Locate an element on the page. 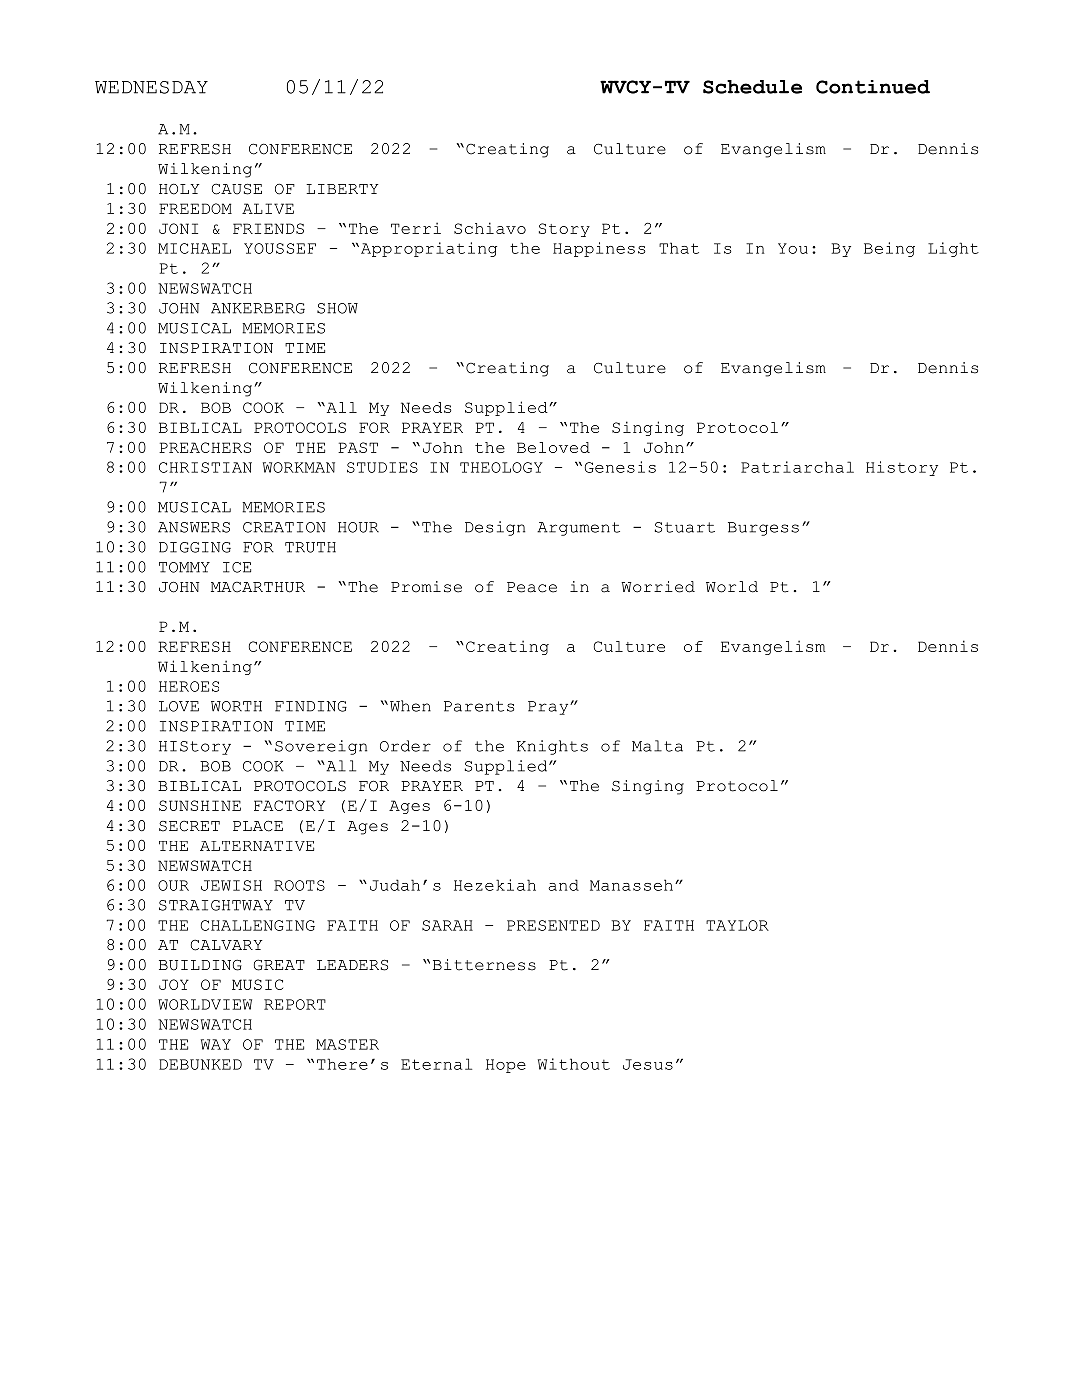  DEBUNKED is located at coordinates (200, 1064).
